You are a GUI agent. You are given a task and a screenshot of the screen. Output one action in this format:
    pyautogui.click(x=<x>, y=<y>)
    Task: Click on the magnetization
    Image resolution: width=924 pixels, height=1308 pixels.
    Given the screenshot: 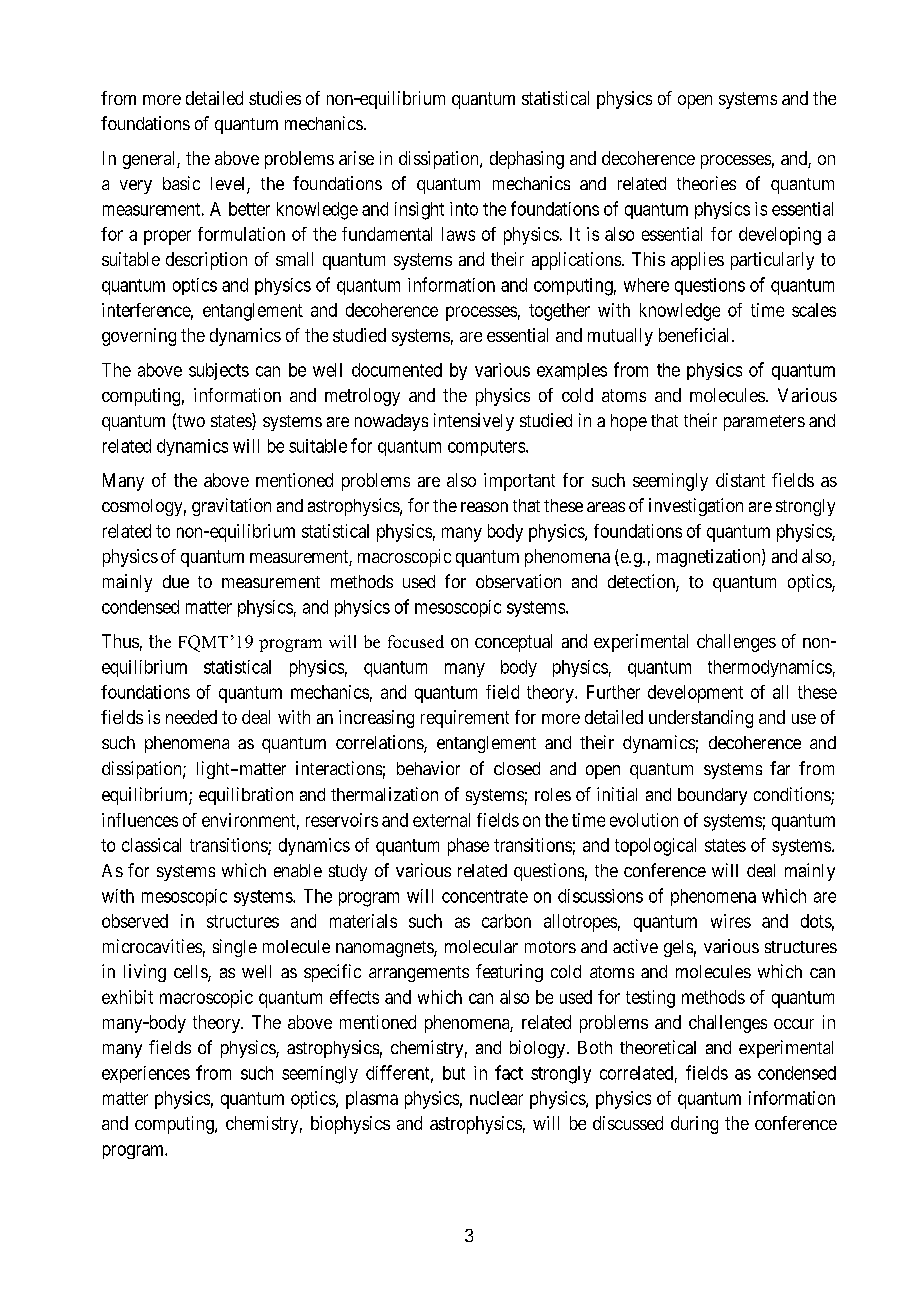 What is the action you would take?
    pyautogui.click(x=710, y=558)
